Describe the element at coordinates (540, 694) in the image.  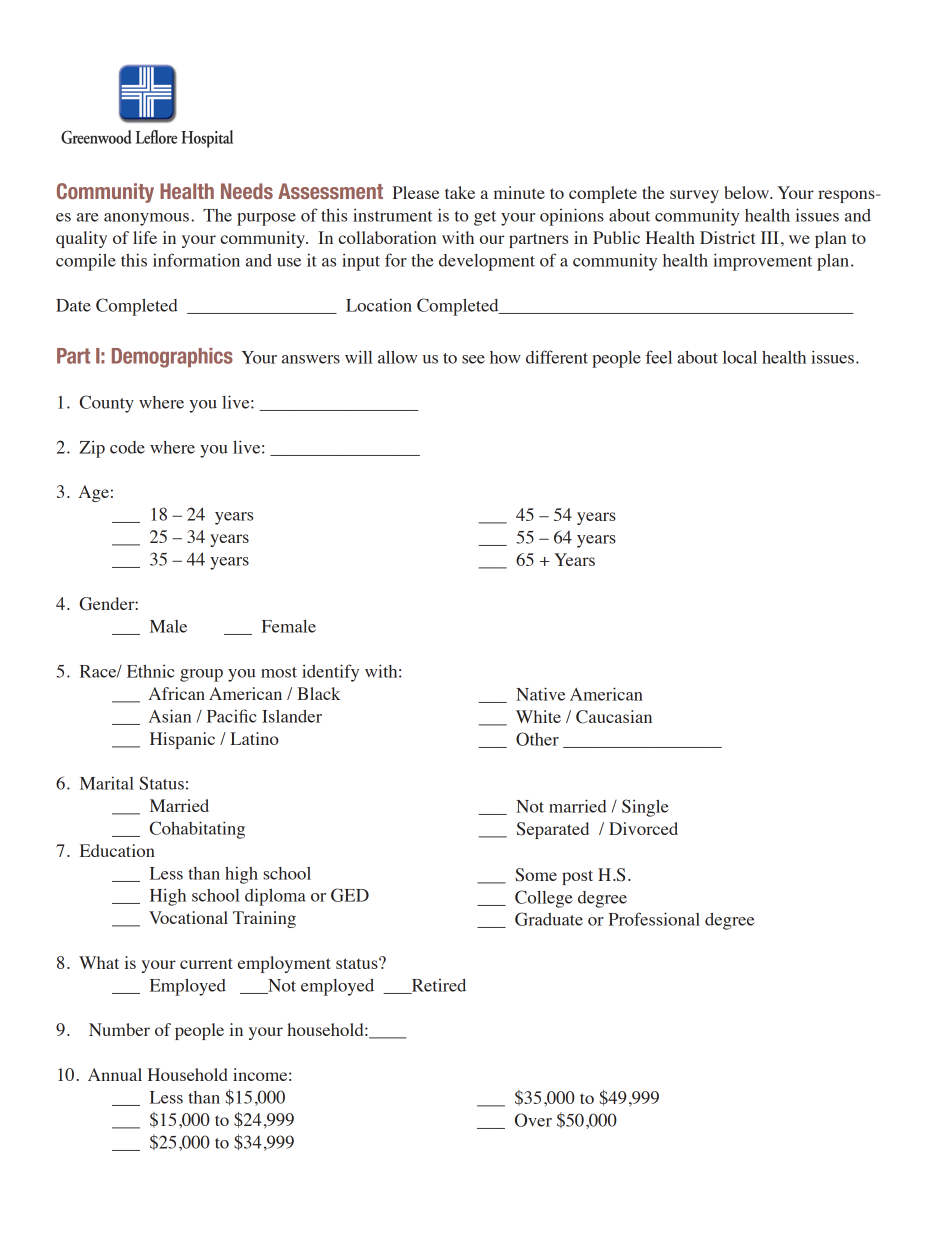
I see `Native` at that location.
